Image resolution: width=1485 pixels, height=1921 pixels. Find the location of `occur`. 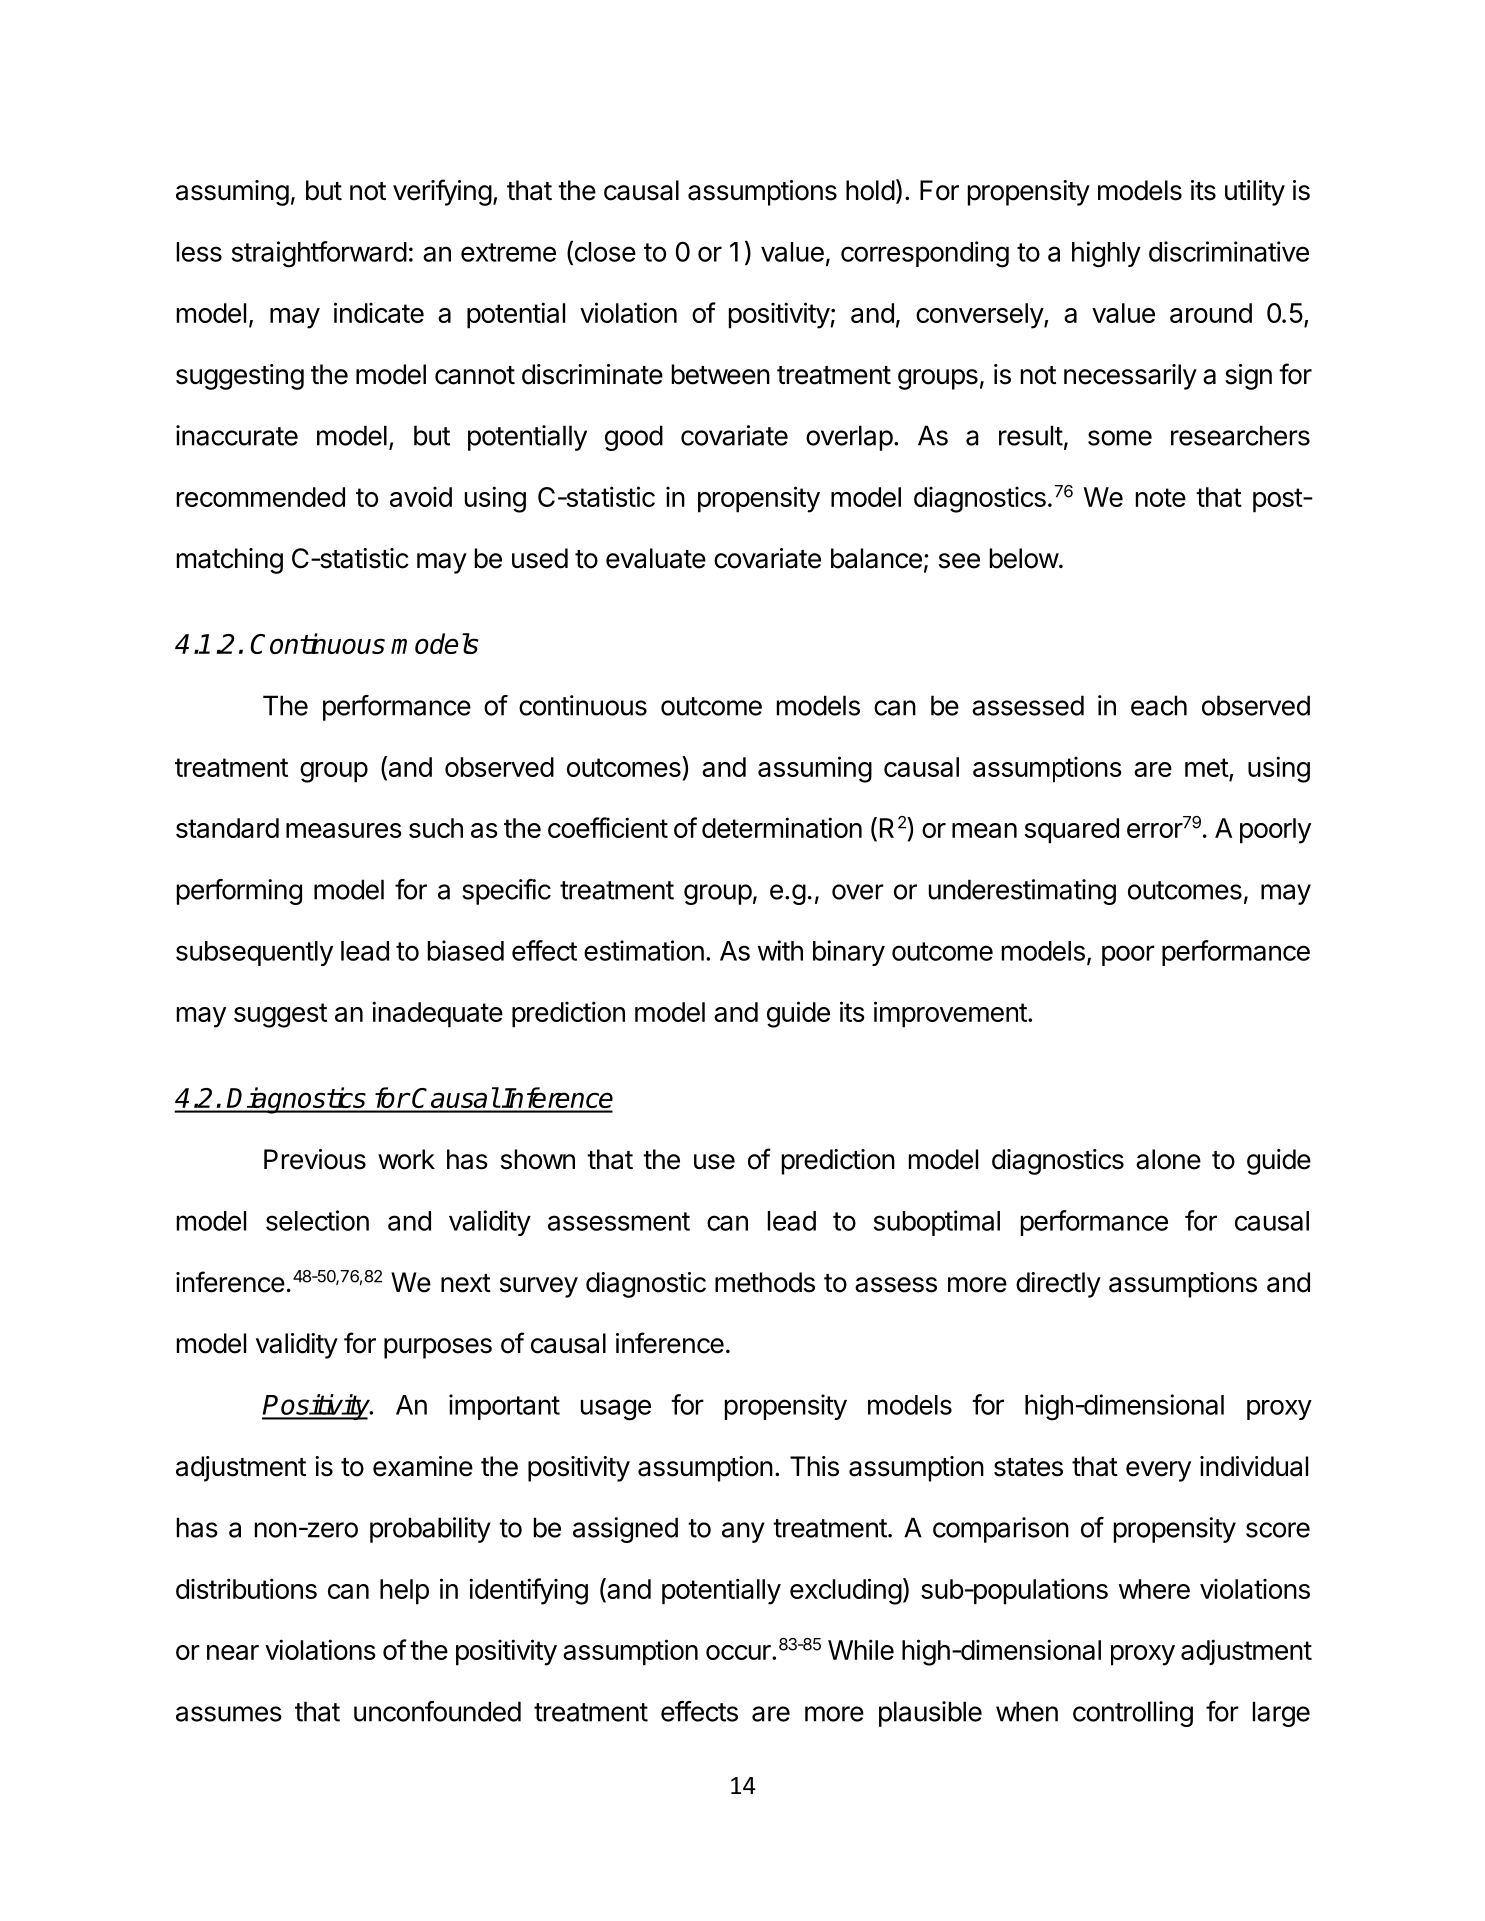

occur is located at coordinates (739, 1652).
